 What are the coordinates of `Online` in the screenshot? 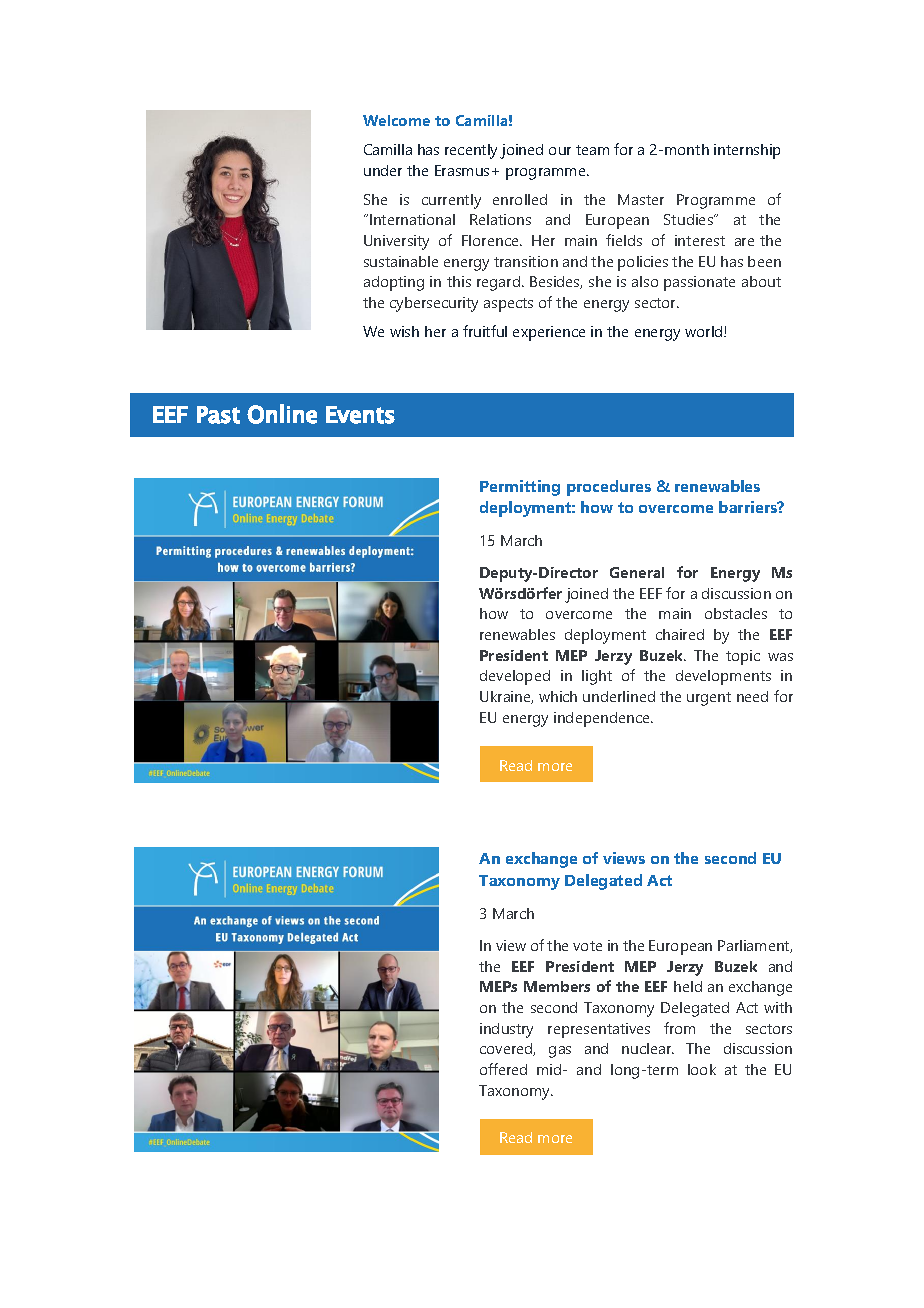 It's located at (282, 414).
